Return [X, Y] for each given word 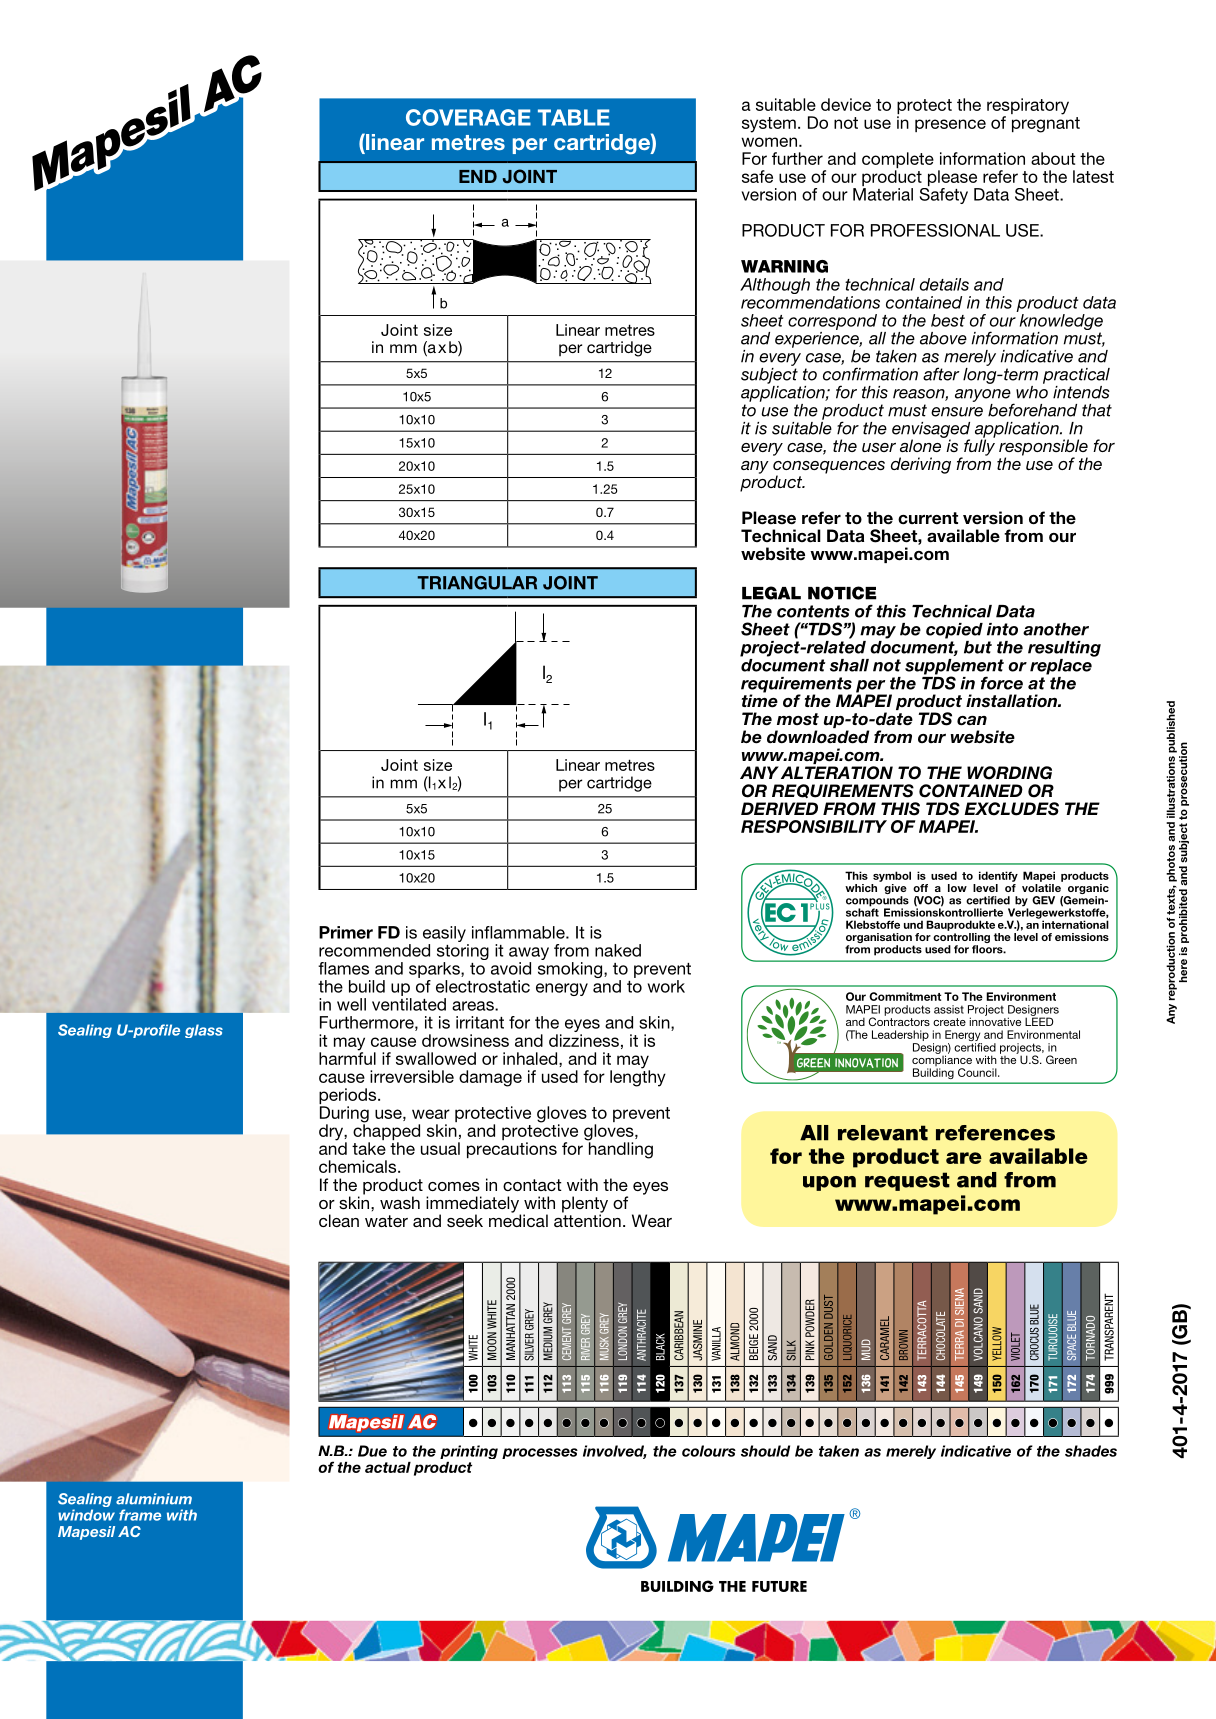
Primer [346, 932]
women [769, 142]
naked [618, 950]
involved [615, 1452]
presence [950, 125]
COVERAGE [468, 117]
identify [998, 876]
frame [140, 1515]
